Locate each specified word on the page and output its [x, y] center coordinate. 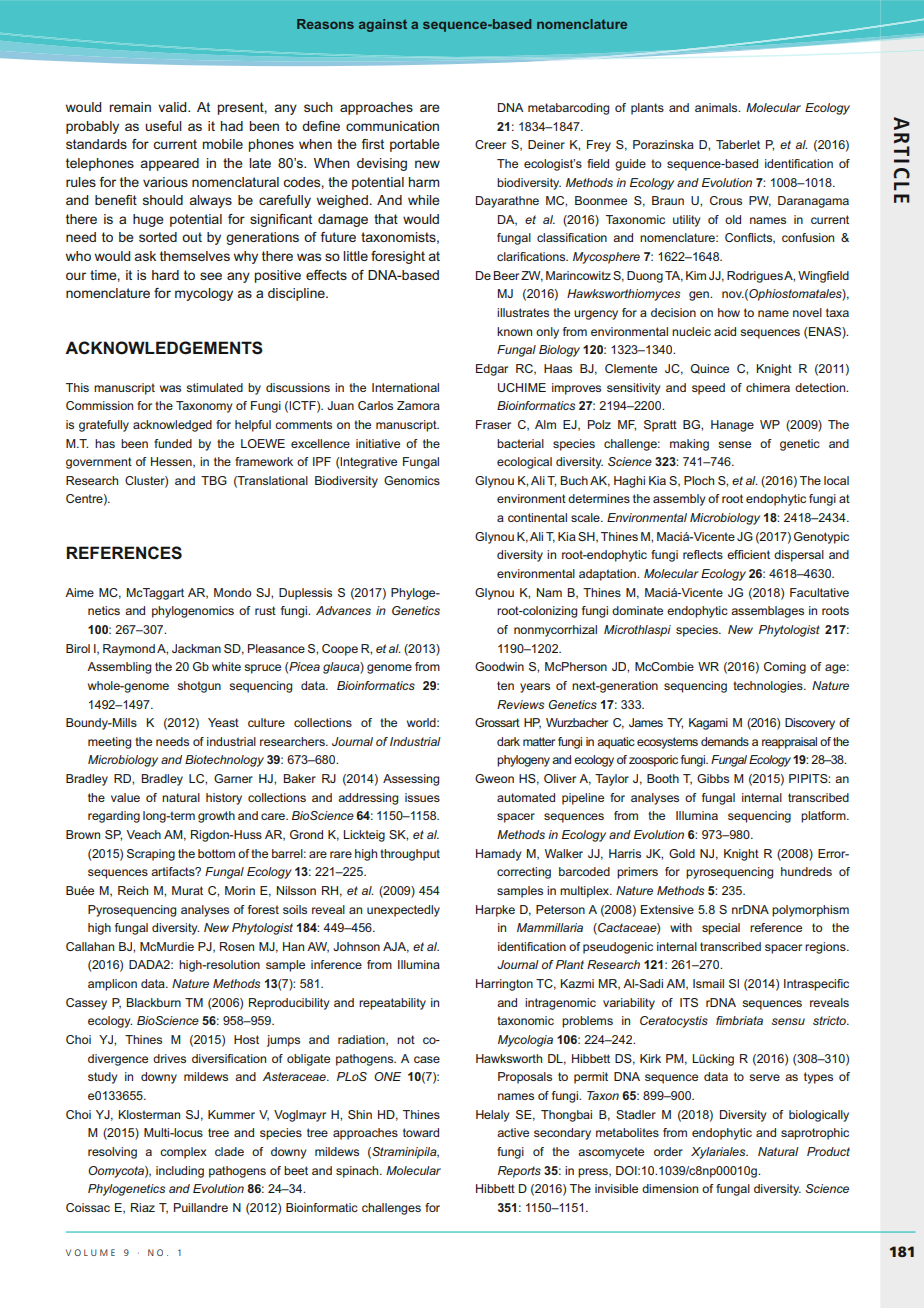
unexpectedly [403, 911]
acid [725, 331]
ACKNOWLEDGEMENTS [164, 348]
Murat [187, 890]
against [383, 25]
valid [173, 107]
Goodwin [499, 666]
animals [717, 107]
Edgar [492, 370]
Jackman [196, 648]
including [180, 1172]
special [721, 929]
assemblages [767, 612]
